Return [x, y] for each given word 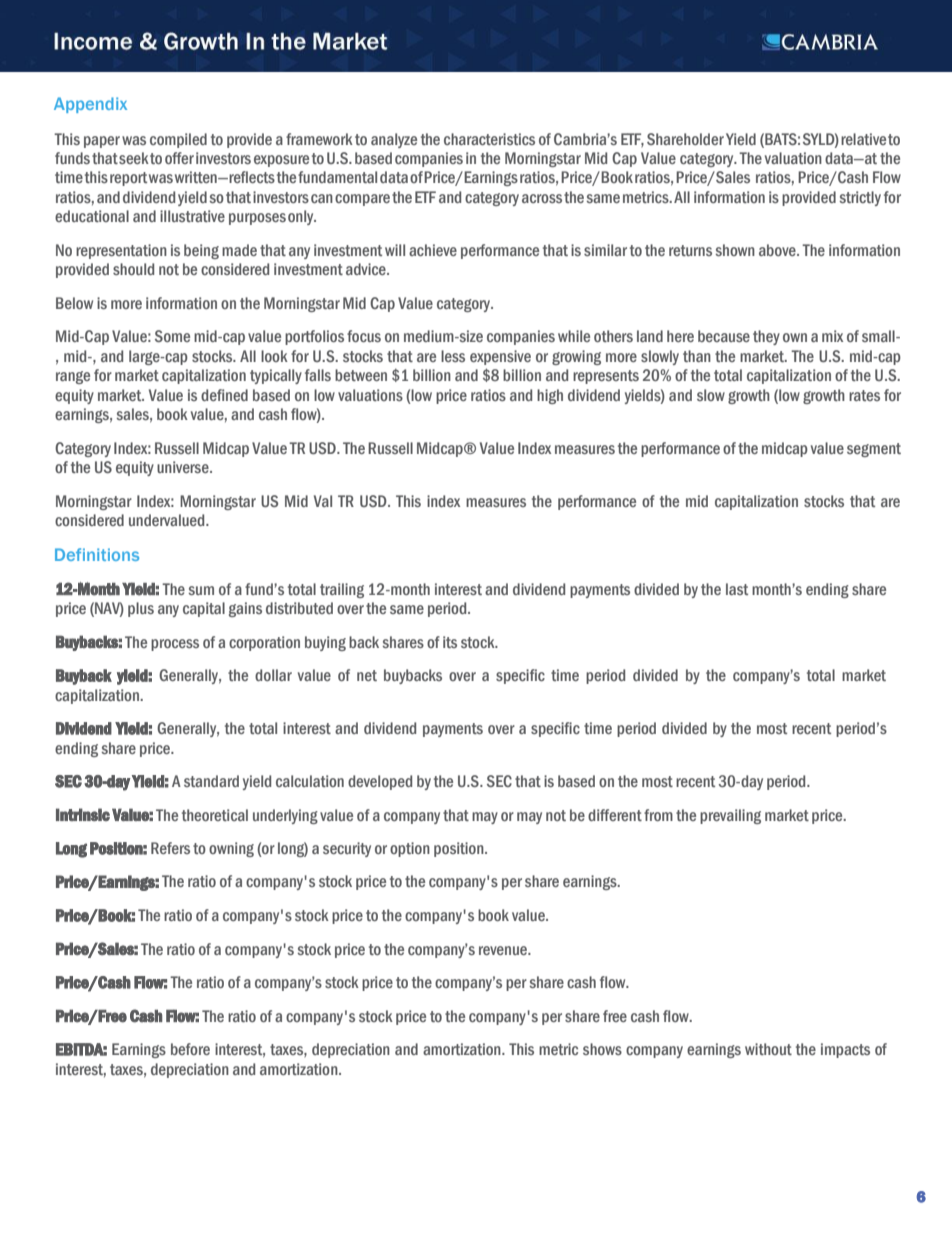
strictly [860, 198]
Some [172, 336]
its [450, 642]
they [766, 337]
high [550, 396]
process [175, 645]
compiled [178, 140]
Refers [170, 848]
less [453, 356]
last [737, 589]
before [190, 1049]
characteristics [489, 139]
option [410, 849]
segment [874, 450]
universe [184, 467]
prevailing [730, 816]
